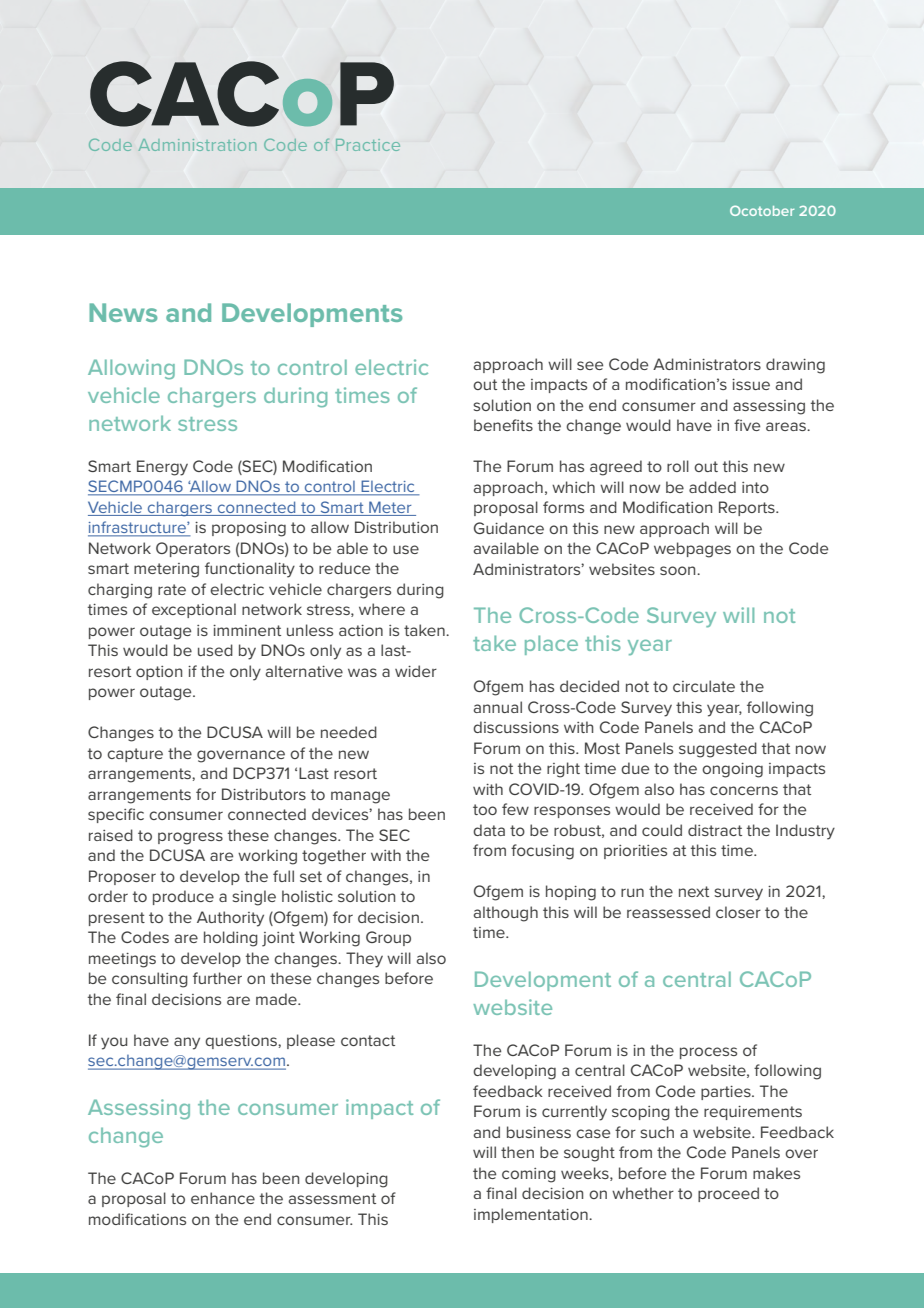 The width and height of the image is (924, 1308). I want to click on Reports, so click(748, 508).
